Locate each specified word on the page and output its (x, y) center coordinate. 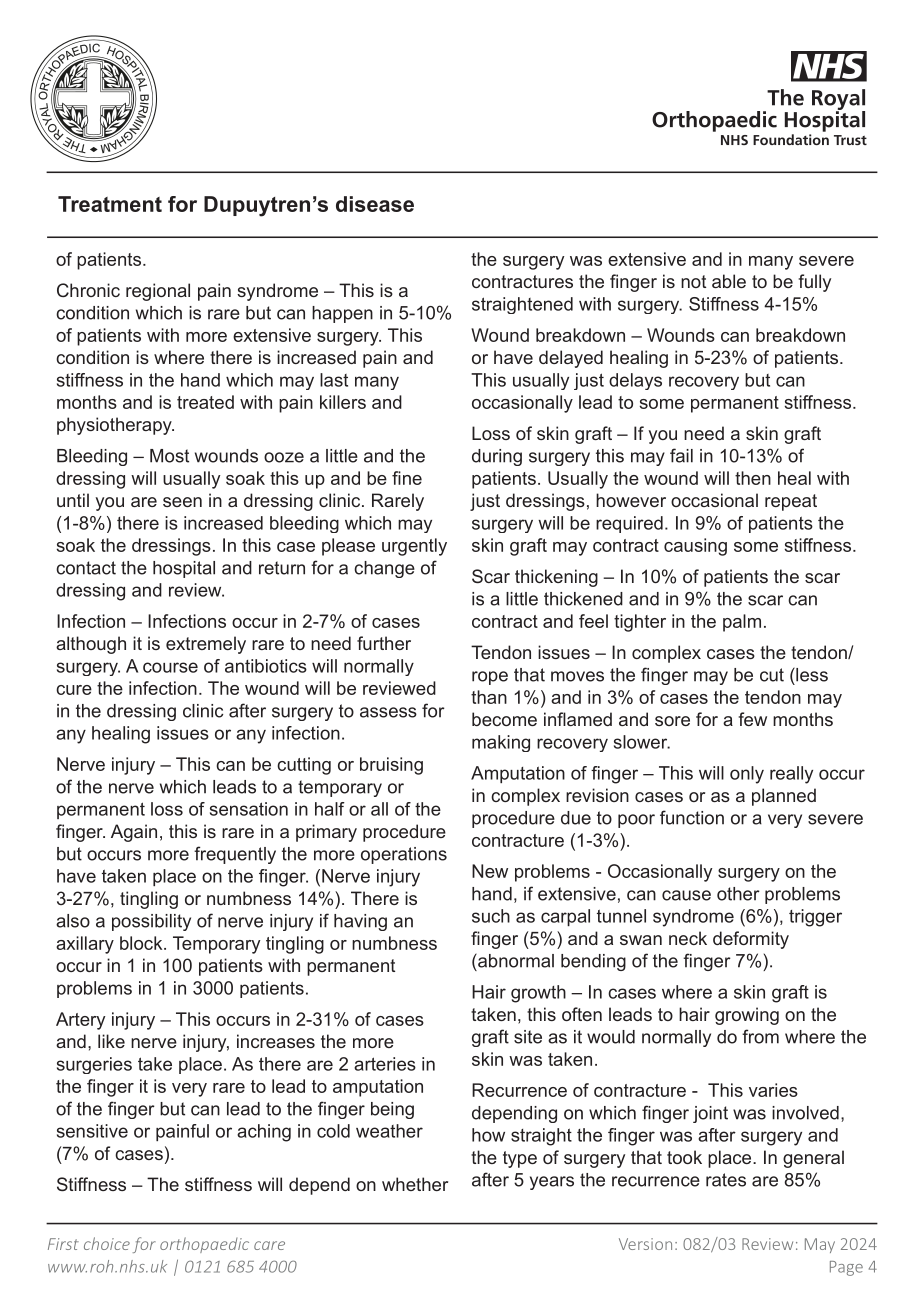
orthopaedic (204, 1245)
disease (375, 204)
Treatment (110, 204)
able (729, 281)
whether (415, 1184)
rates (726, 1180)
